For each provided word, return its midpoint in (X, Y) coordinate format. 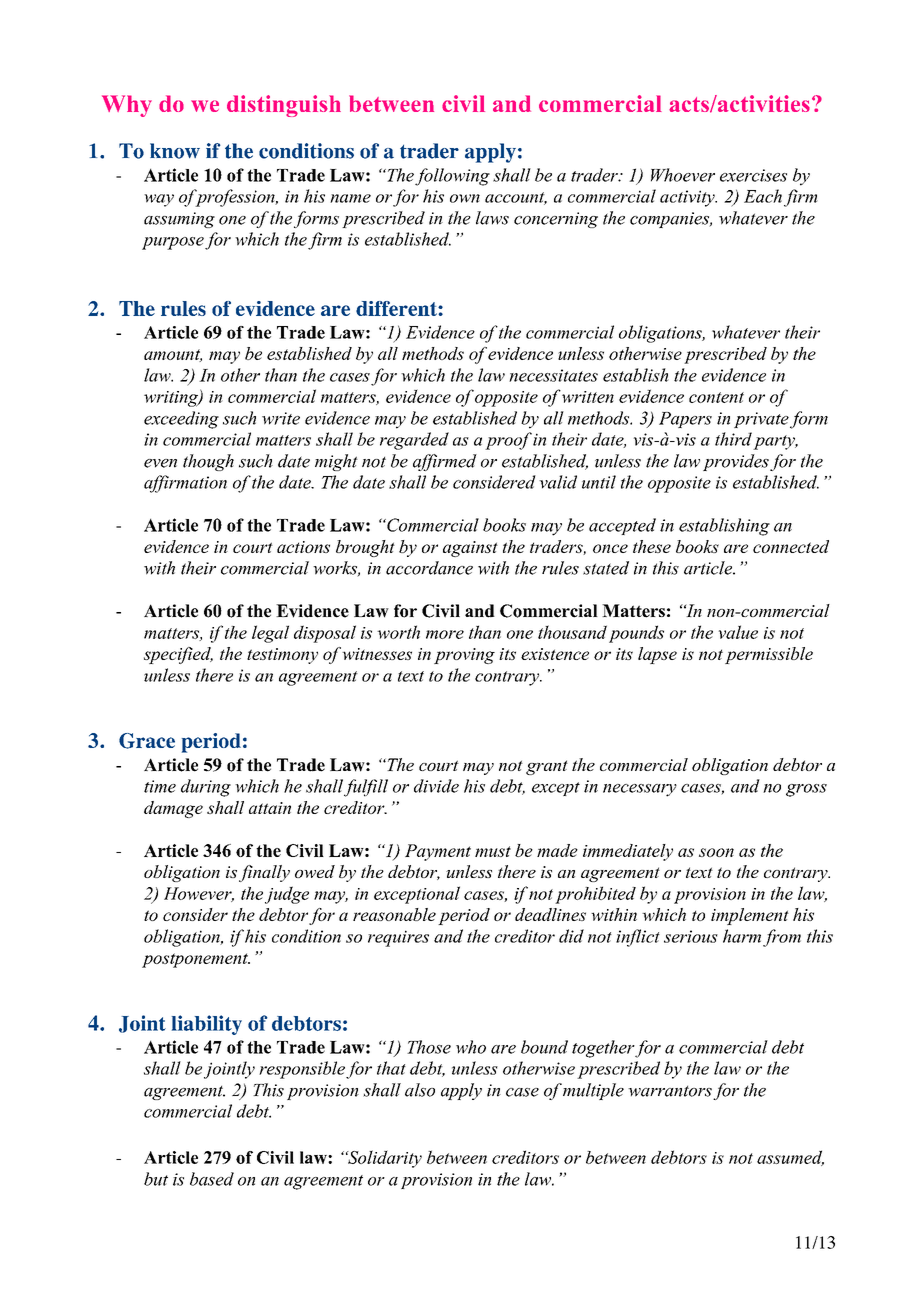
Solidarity (384, 1159)
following (452, 177)
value (738, 632)
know (175, 151)
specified (178, 655)
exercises (753, 175)
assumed (790, 1158)
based (212, 1179)
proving (464, 656)
